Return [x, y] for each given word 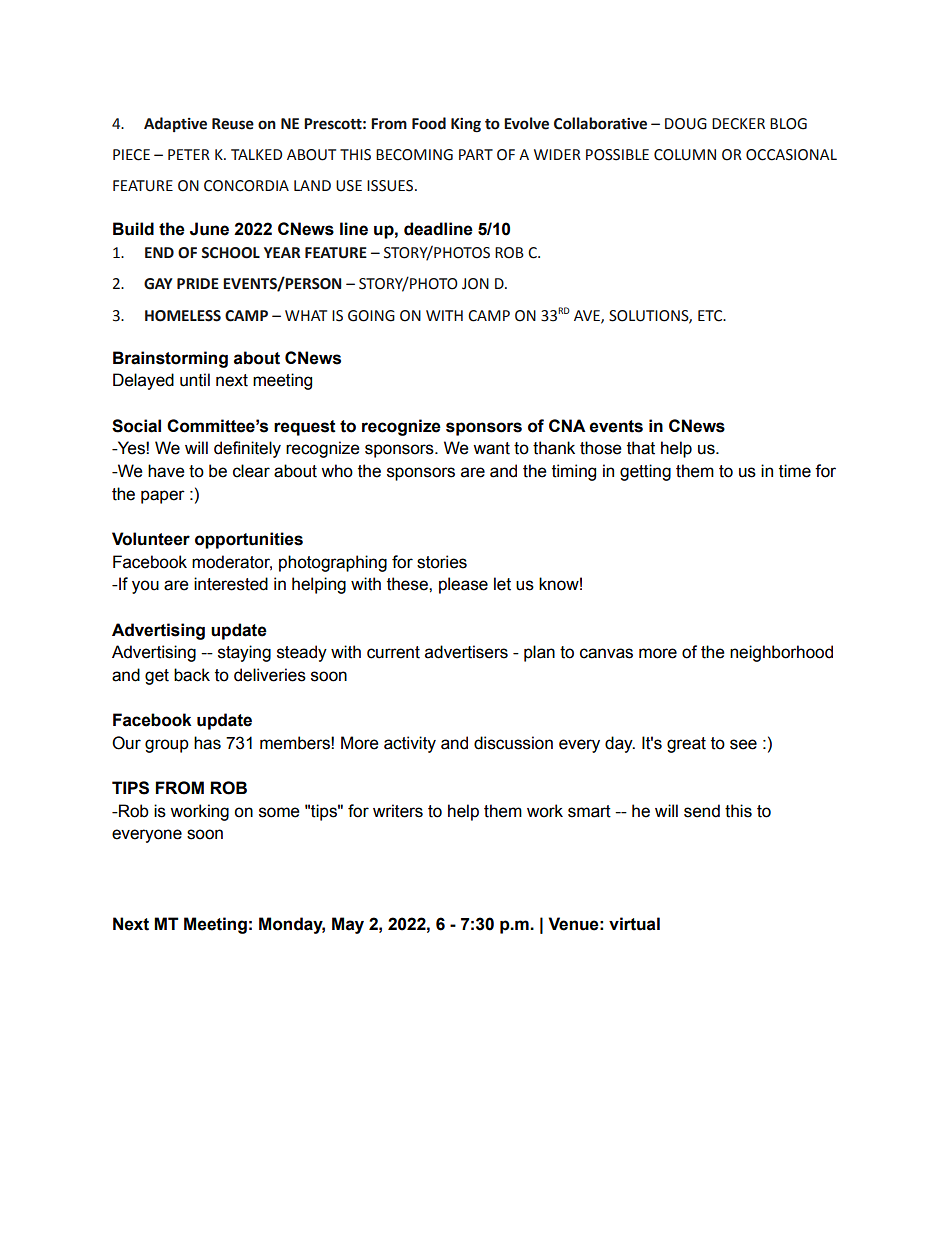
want [491, 448]
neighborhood [781, 653]
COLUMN [685, 155]
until [195, 380]
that [641, 448]
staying [244, 653]
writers [398, 811]
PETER [189, 154]
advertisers [466, 652]
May [348, 925]
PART [476, 154]
